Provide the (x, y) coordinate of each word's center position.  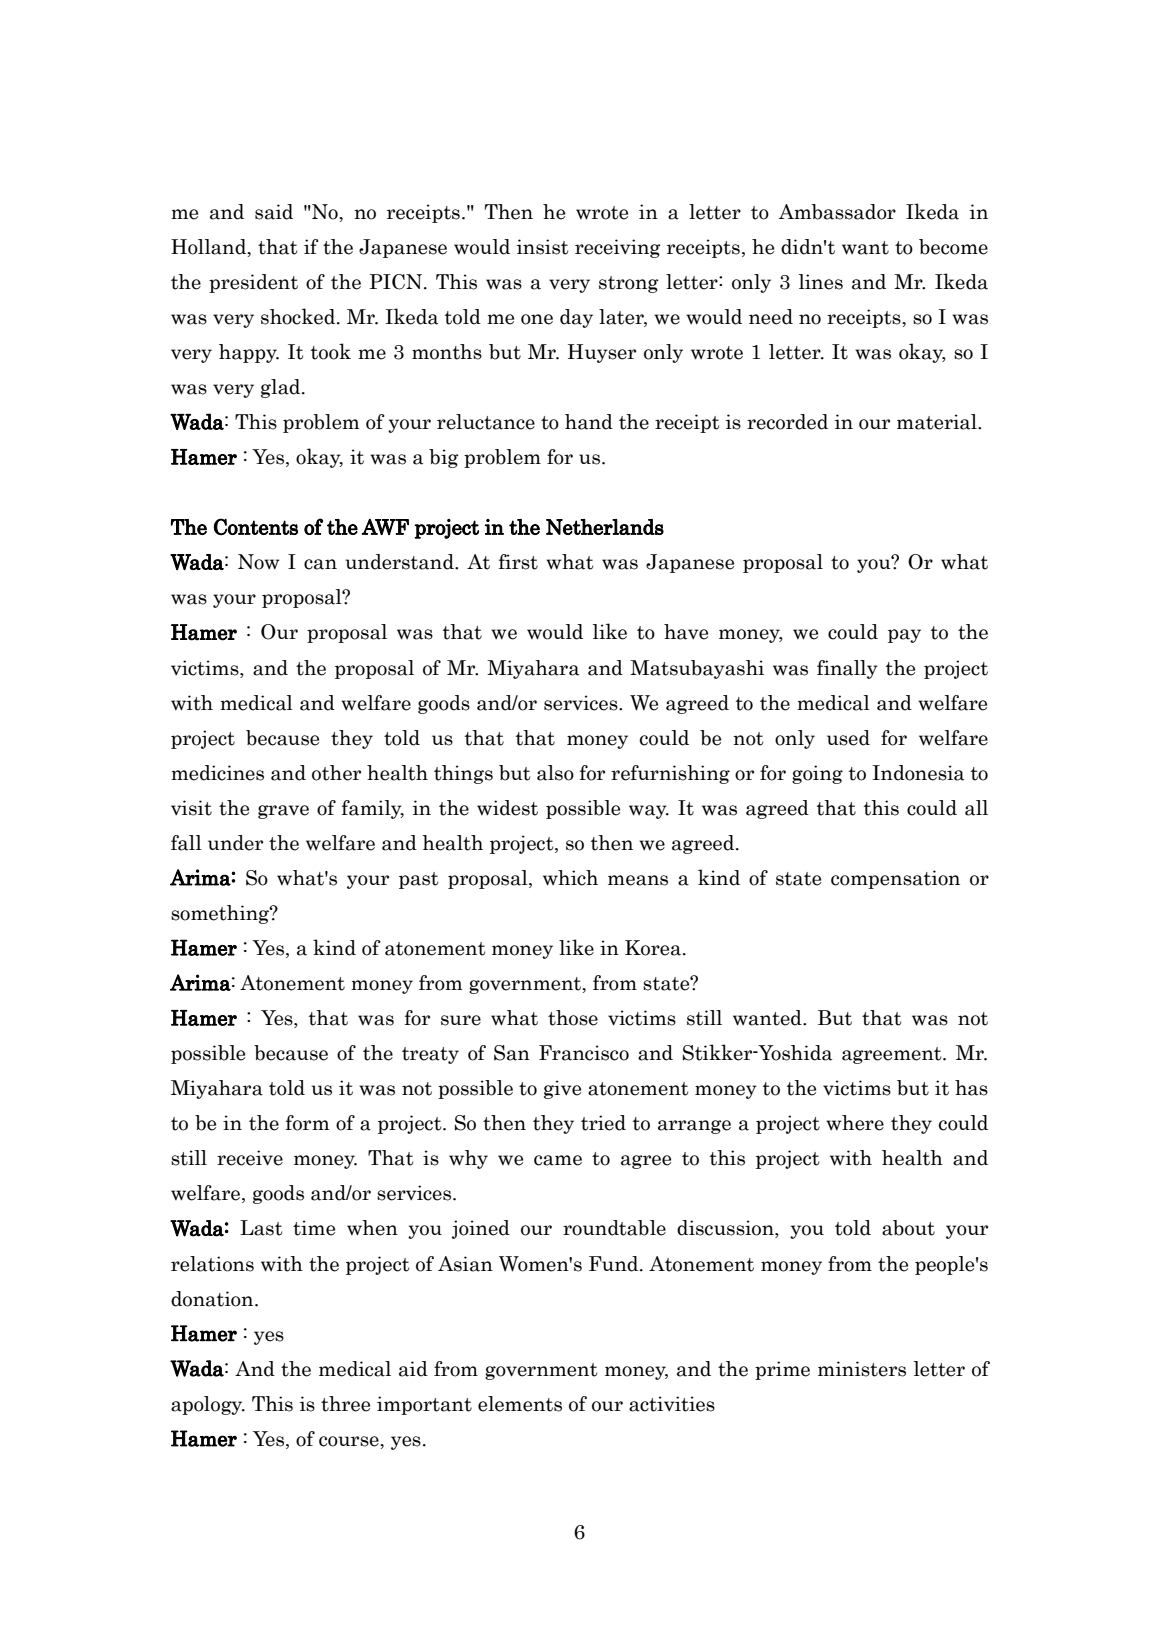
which (570, 878)
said (274, 212)
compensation (895, 879)
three (345, 1404)
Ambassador (837, 212)
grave (283, 812)
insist (542, 247)
